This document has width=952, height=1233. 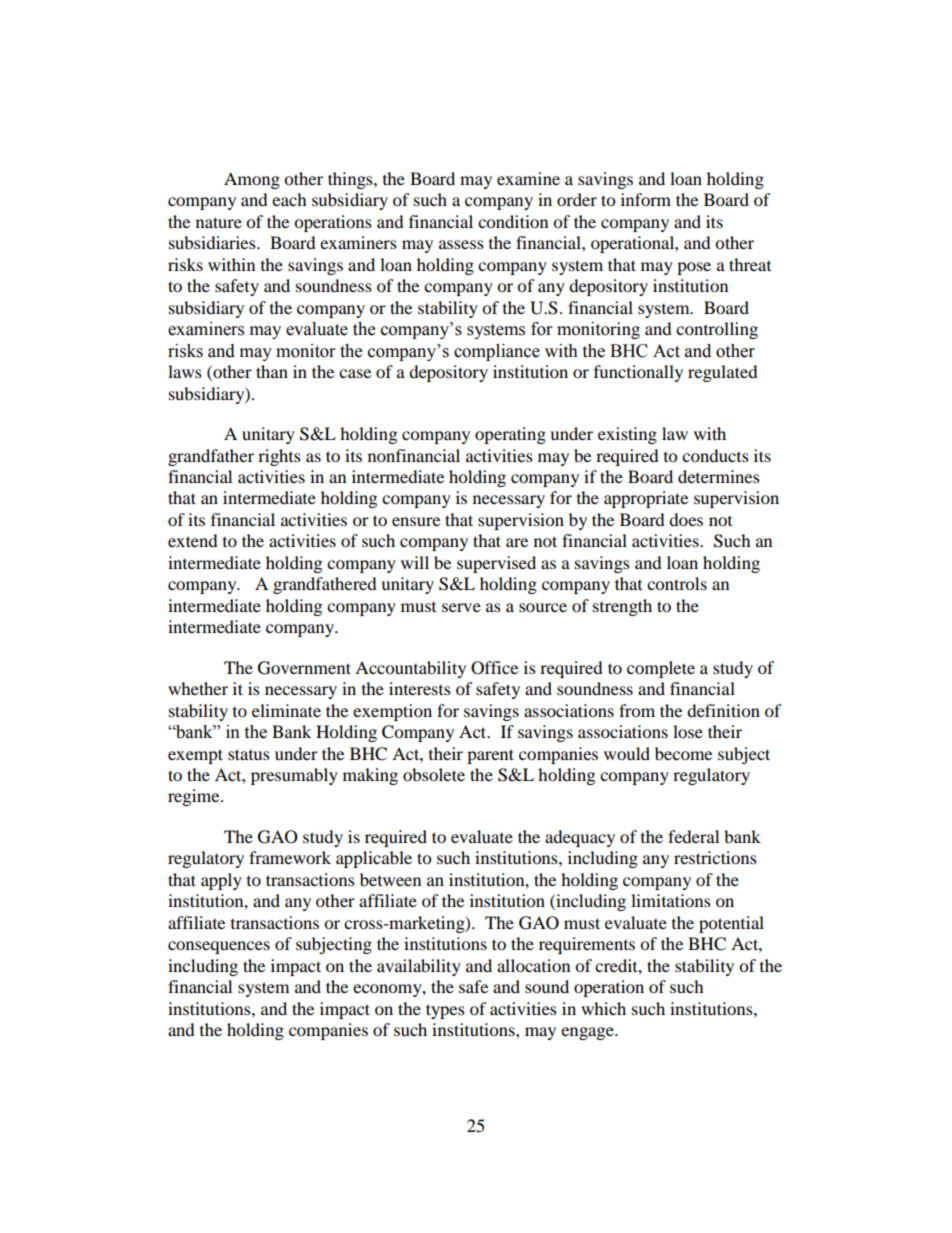 I want to click on consequences, so click(x=219, y=947).
